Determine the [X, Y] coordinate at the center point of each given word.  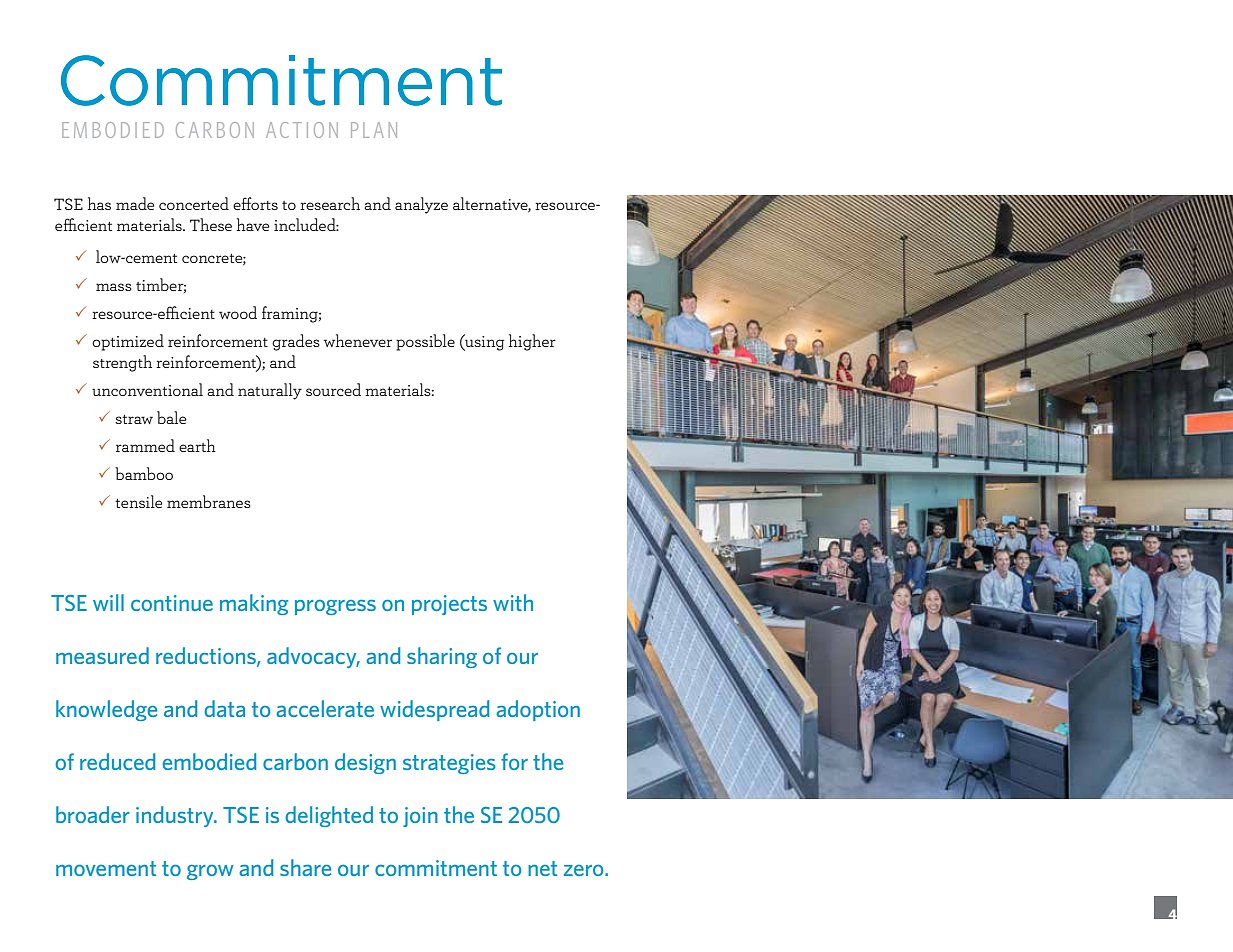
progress [335, 607]
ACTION [302, 130]
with [513, 602]
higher [532, 342]
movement [106, 868]
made [135, 203]
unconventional [147, 389]
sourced [333, 389]
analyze [421, 205]
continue [172, 603]
